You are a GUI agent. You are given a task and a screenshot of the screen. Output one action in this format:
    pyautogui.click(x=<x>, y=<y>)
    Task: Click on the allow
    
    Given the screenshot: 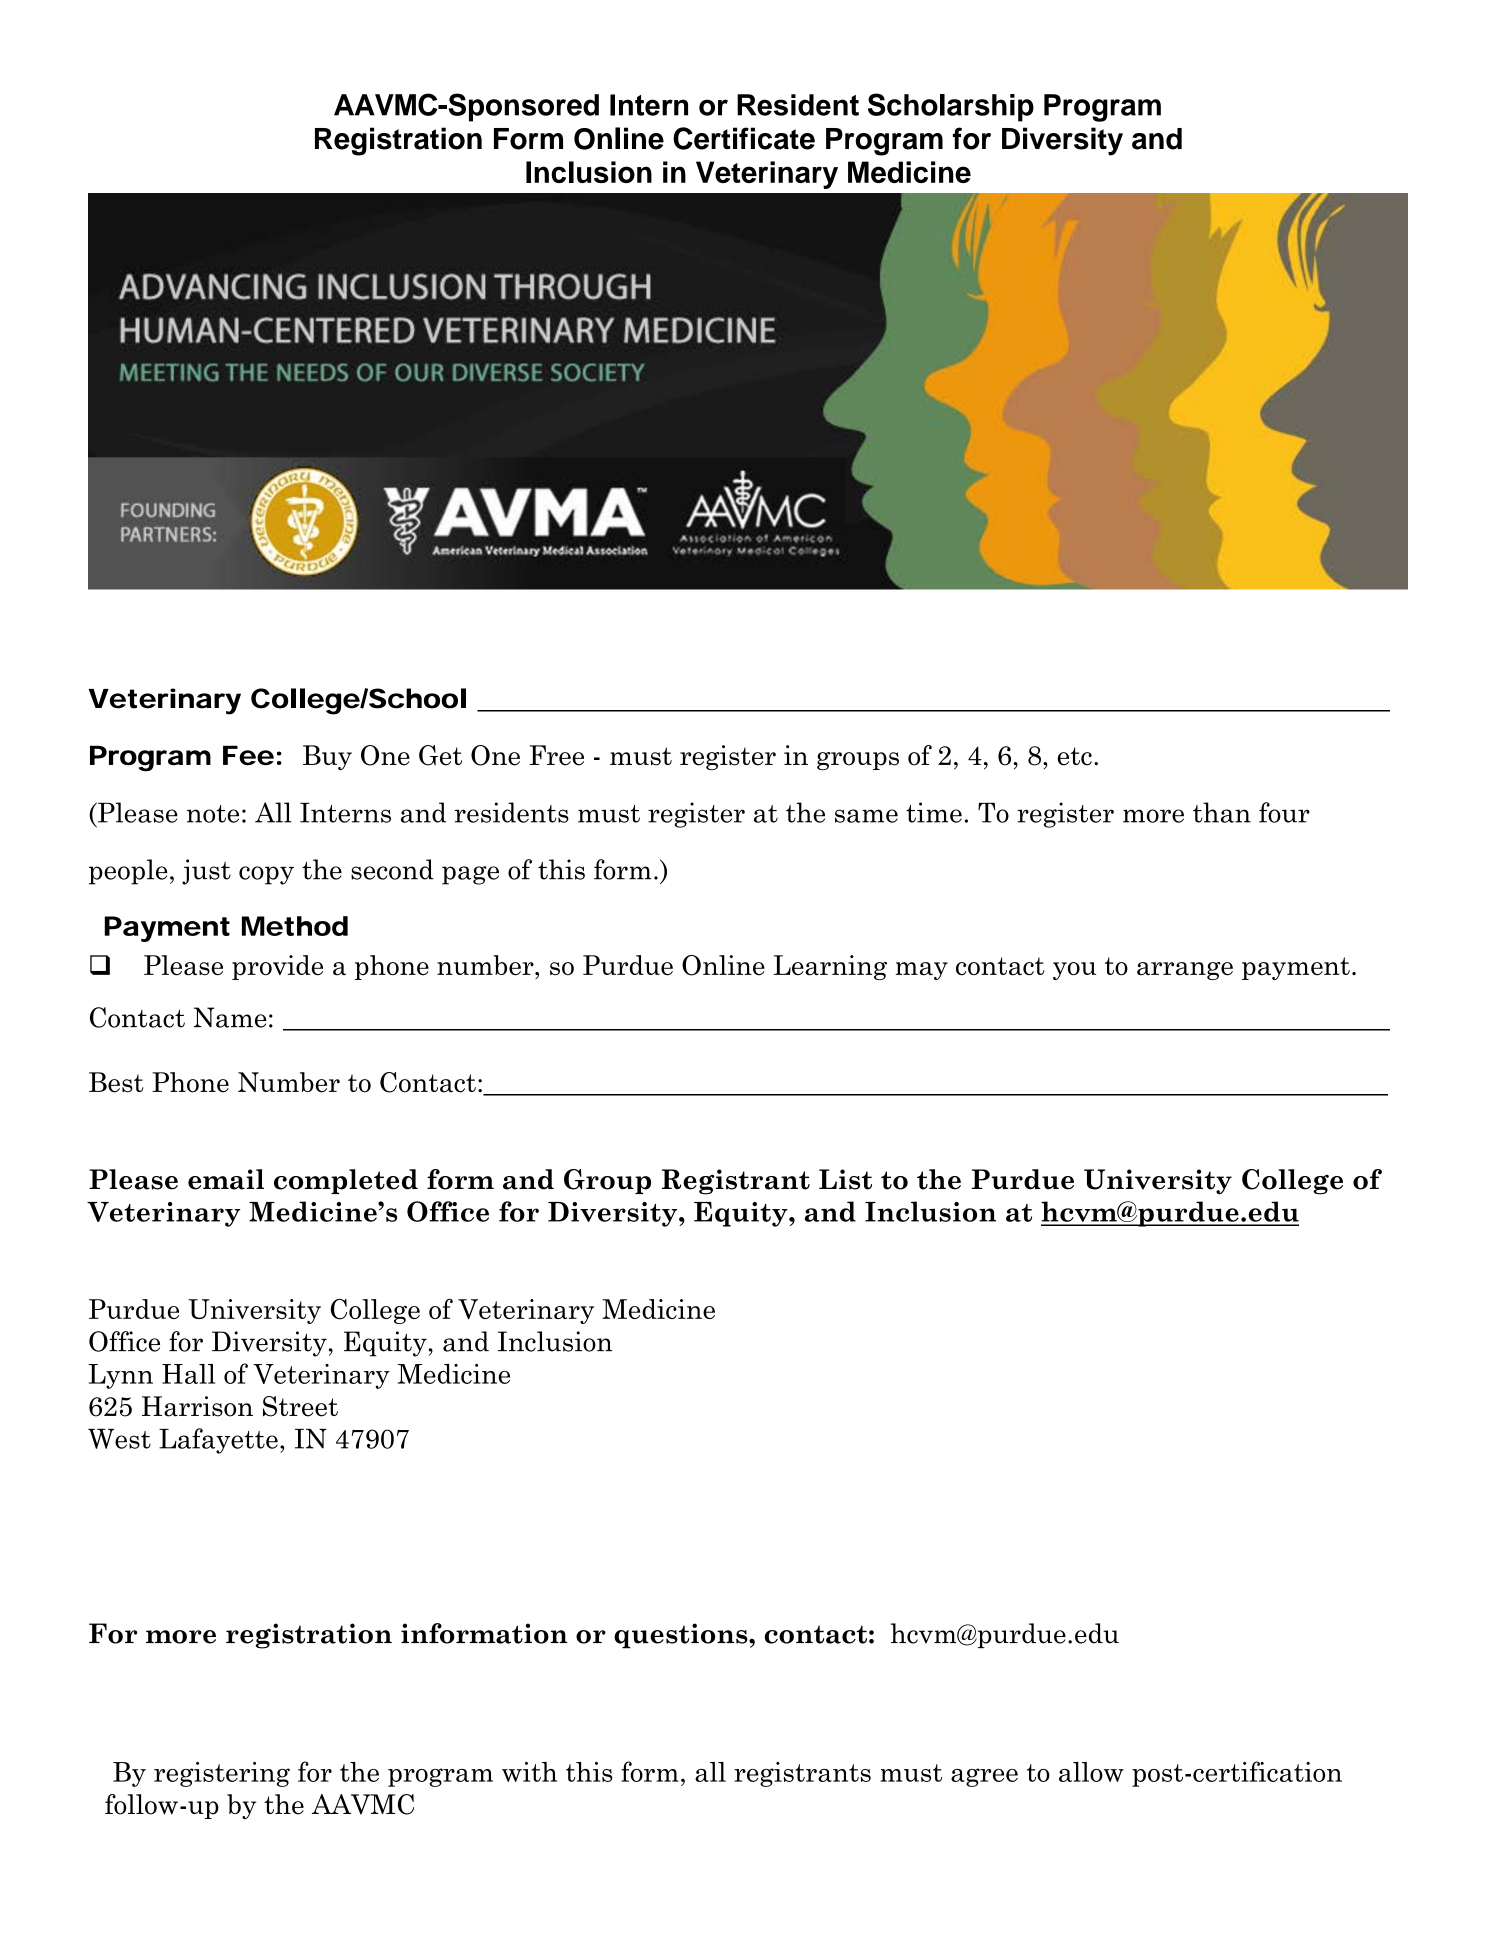 What is the action you would take?
    pyautogui.click(x=1091, y=1772)
